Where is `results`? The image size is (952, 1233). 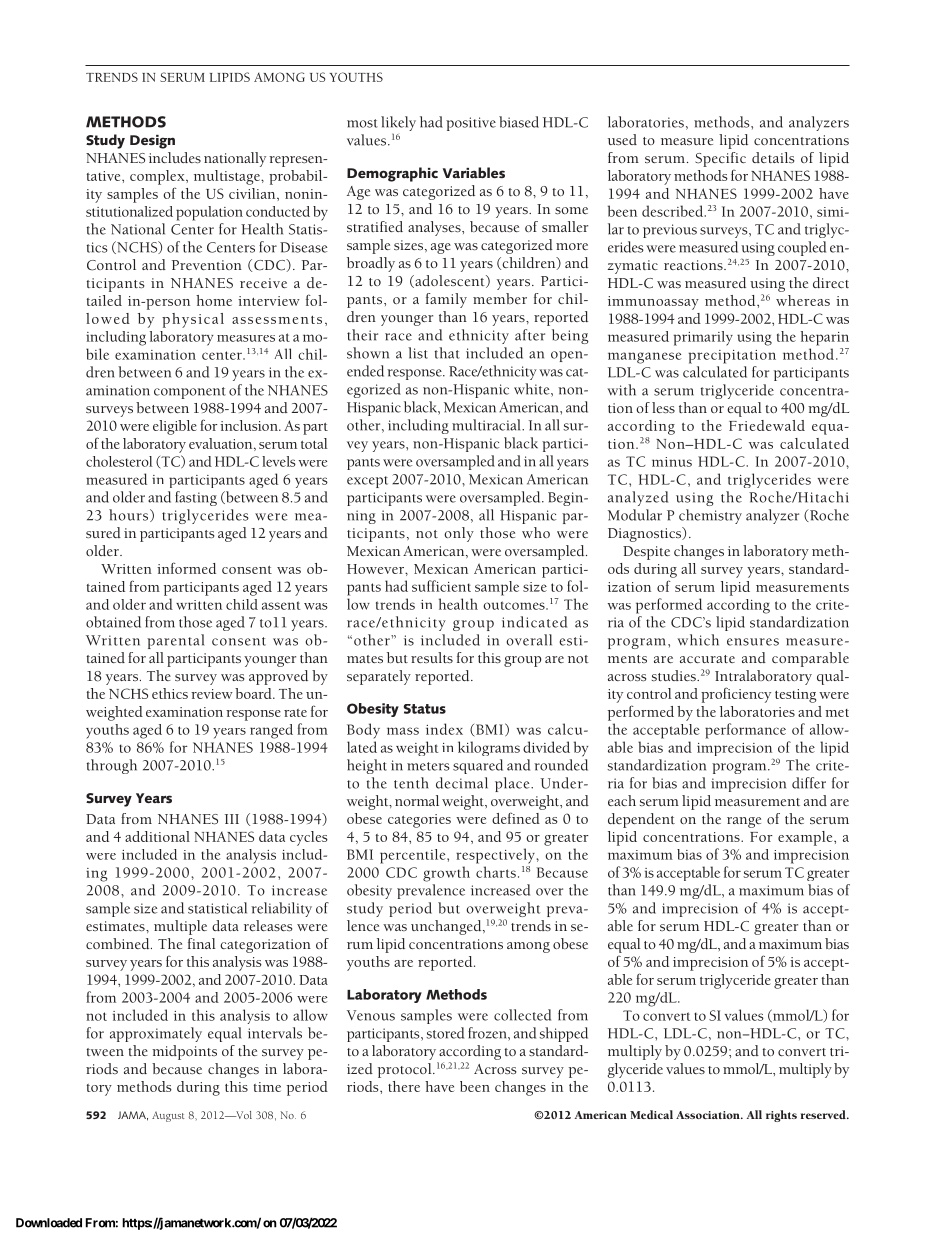 results is located at coordinates (432, 657).
